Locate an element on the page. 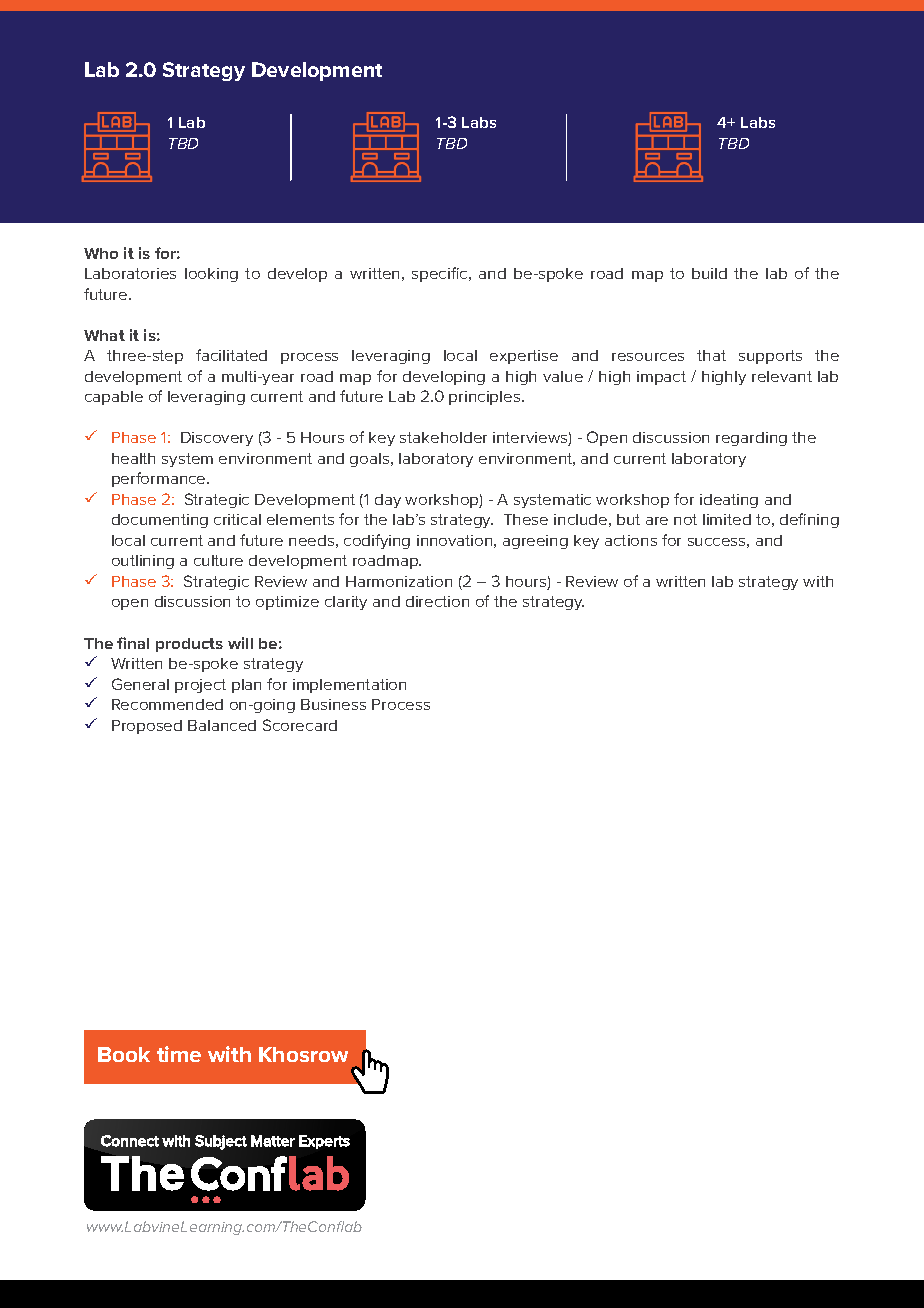 This page has height=1308, width=924. time is located at coordinates (179, 1054).
